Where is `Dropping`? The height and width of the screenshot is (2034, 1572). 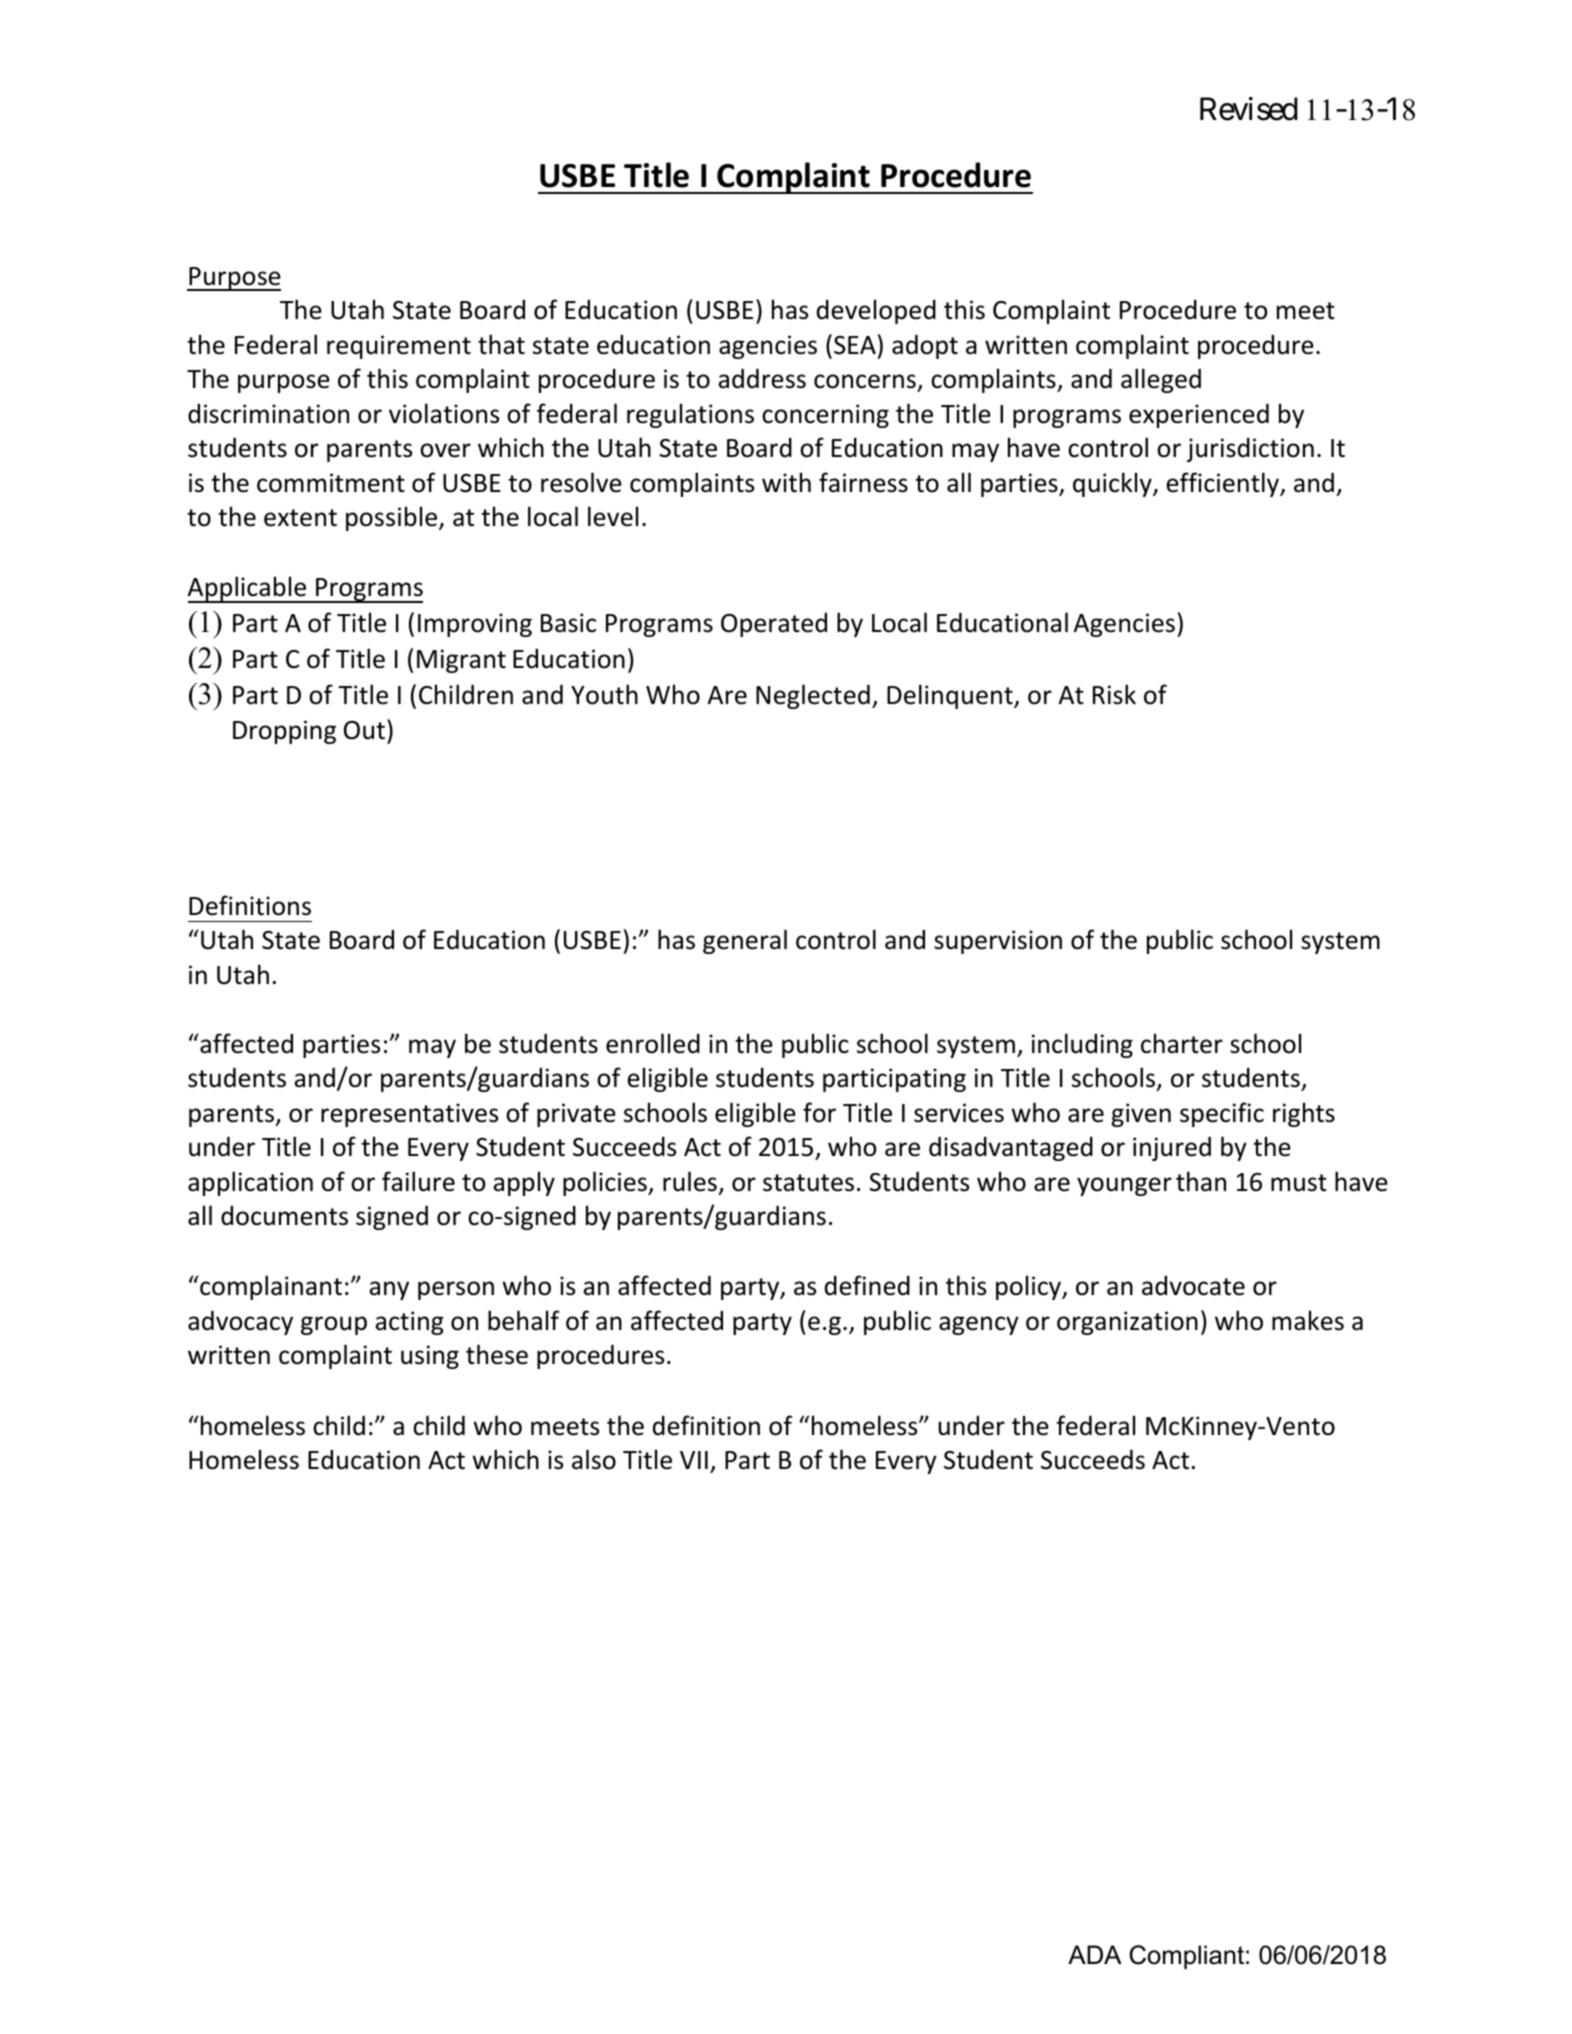
Dropping is located at coordinates (284, 732).
